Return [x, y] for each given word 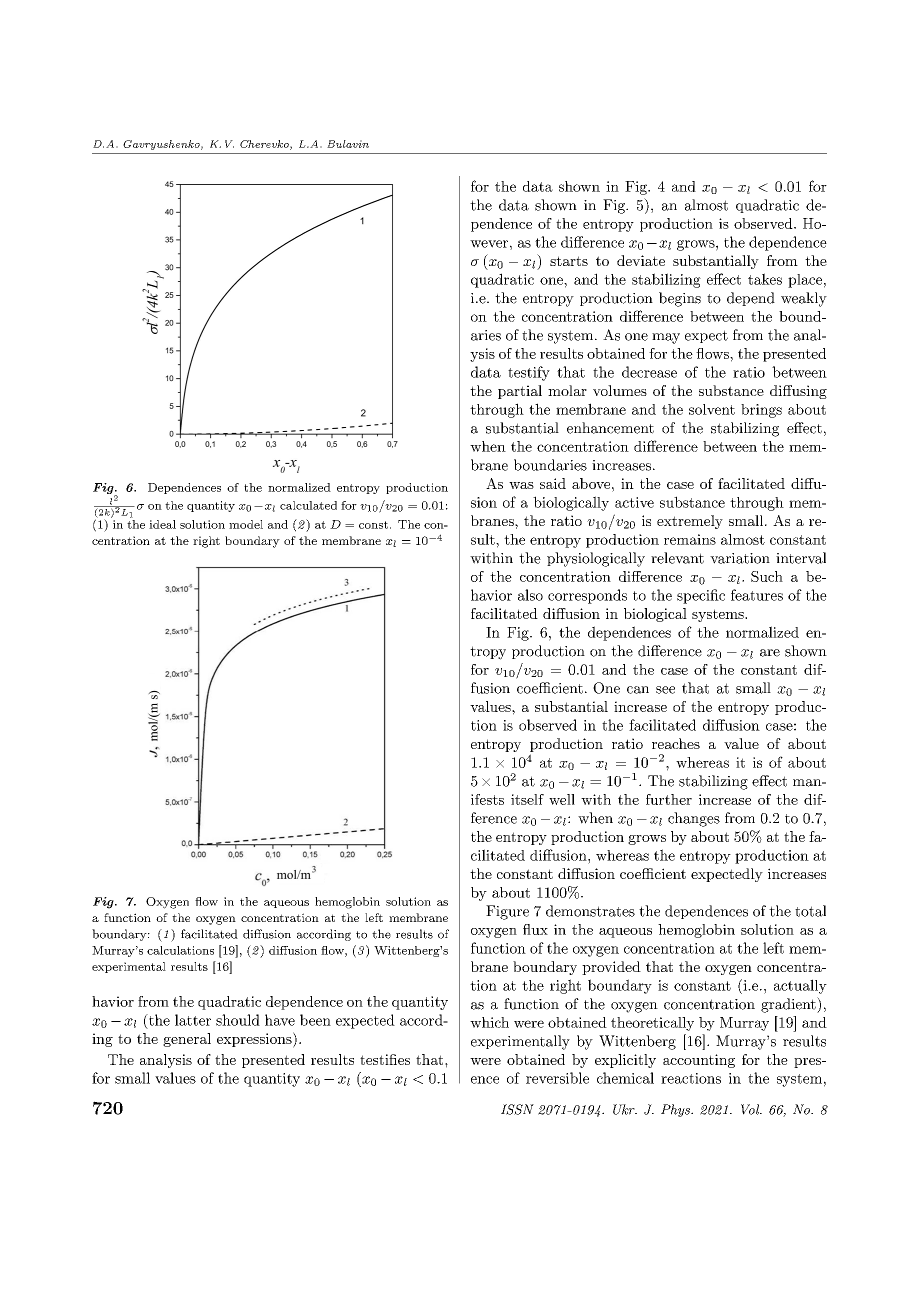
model [246, 524]
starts [569, 261]
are [770, 653]
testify [529, 373]
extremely [690, 522]
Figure [507, 912]
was [521, 485]
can [638, 690]
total [810, 911]
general [187, 1040]
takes [765, 279]
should [238, 1020]
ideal [162, 524]
